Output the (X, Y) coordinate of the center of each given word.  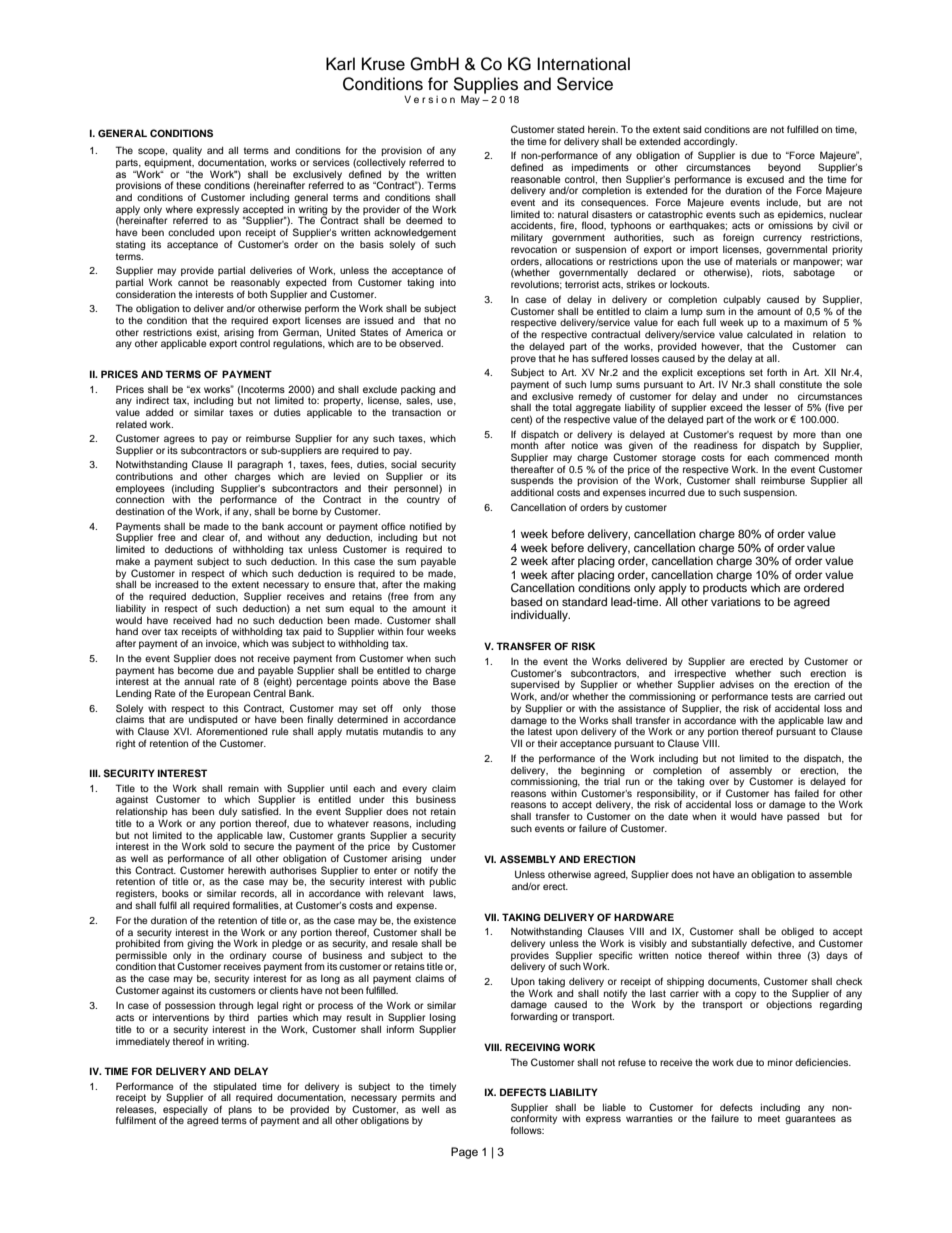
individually (540, 616)
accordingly (710, 143)
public (442, 882)
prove (523, 360)
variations (736, 601)
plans (240, 1110)
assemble (830, 874)
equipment (169, 163)
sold (219, 846)
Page (464, 1153)
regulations (299, 344)
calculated (769, 334)
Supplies (485, 86)
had (224, 620)
